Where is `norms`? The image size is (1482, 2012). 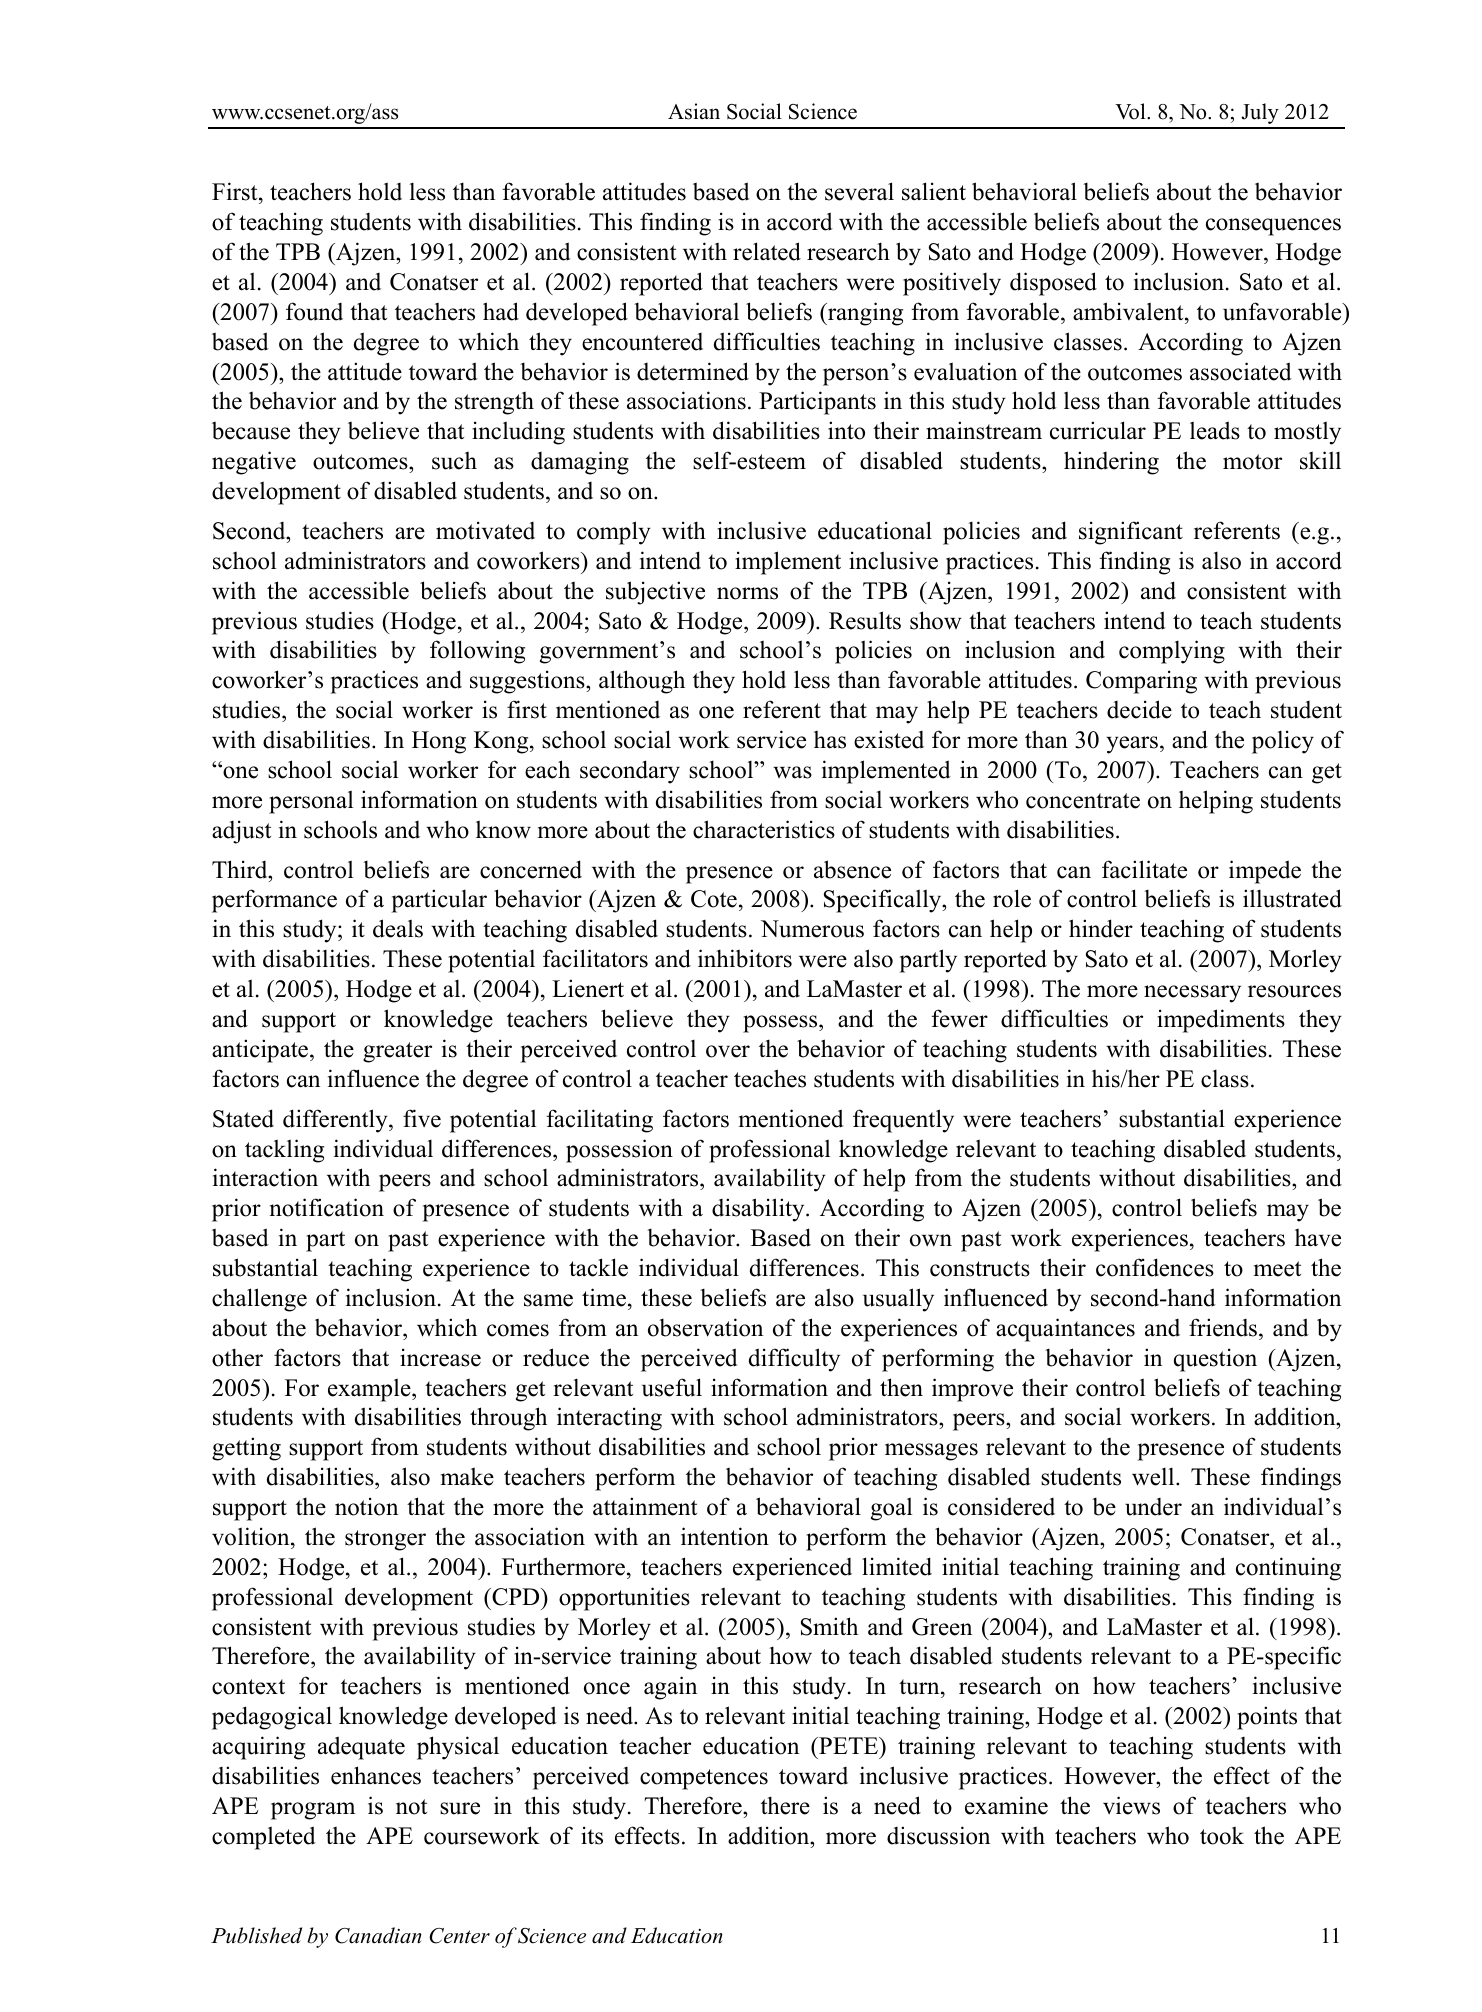
norms is located at coordinates (747, 593).
